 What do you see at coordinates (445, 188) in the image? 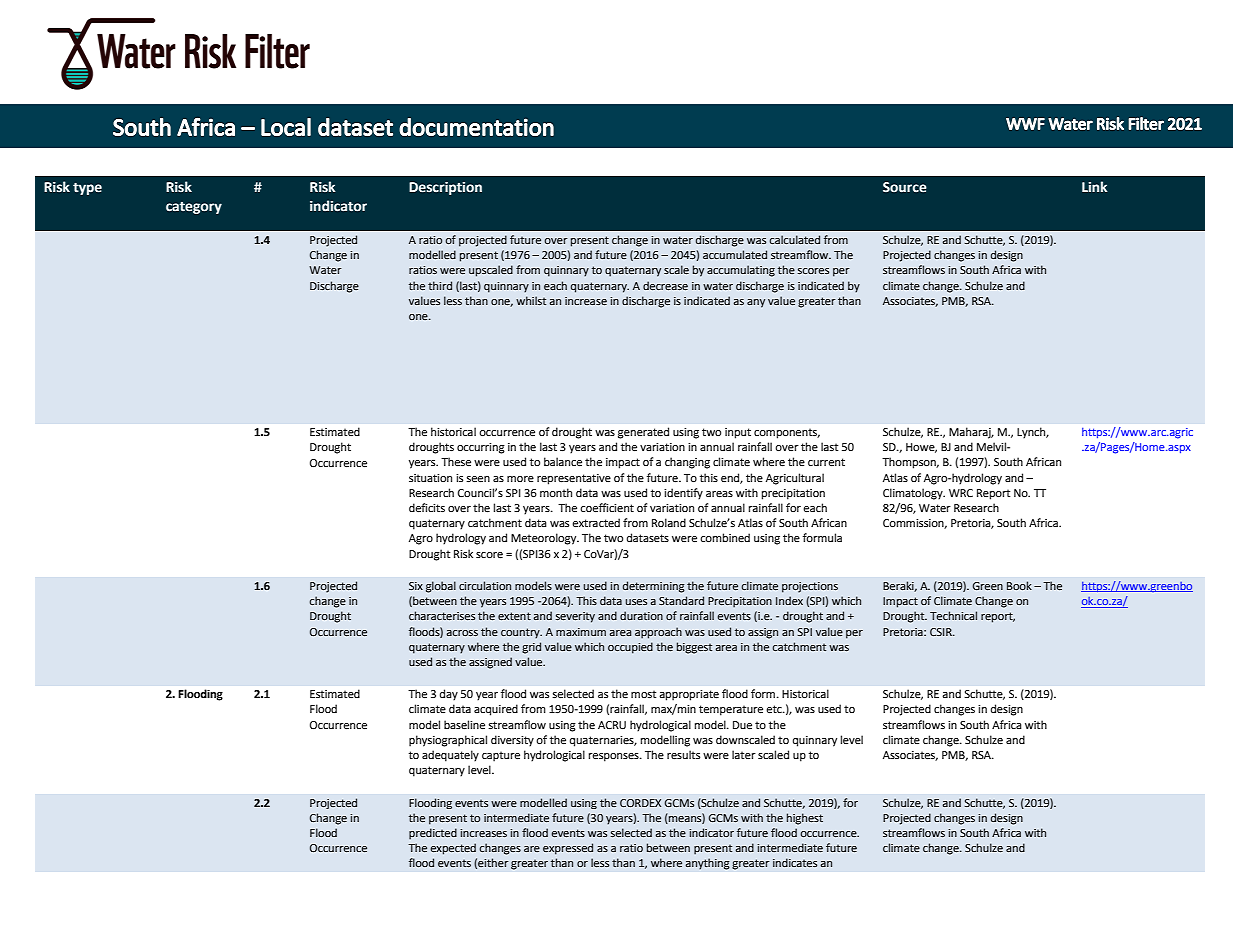
I see `Description` at bounding box center [445, 188].
